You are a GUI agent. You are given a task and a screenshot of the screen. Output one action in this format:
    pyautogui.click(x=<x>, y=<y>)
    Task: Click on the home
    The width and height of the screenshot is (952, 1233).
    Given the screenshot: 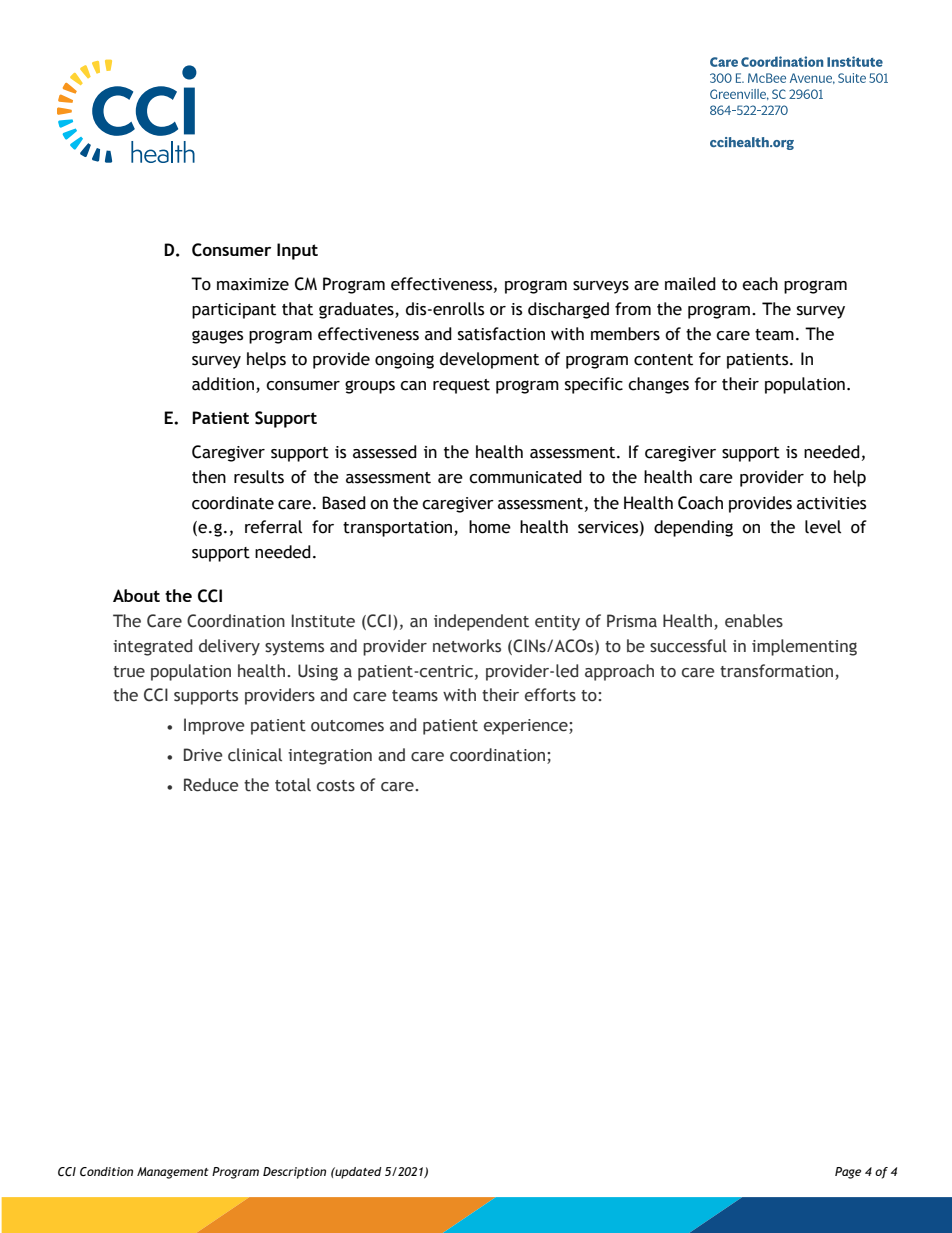 What is the action you would take?
    pyautogui.click(x=490, y=527)
